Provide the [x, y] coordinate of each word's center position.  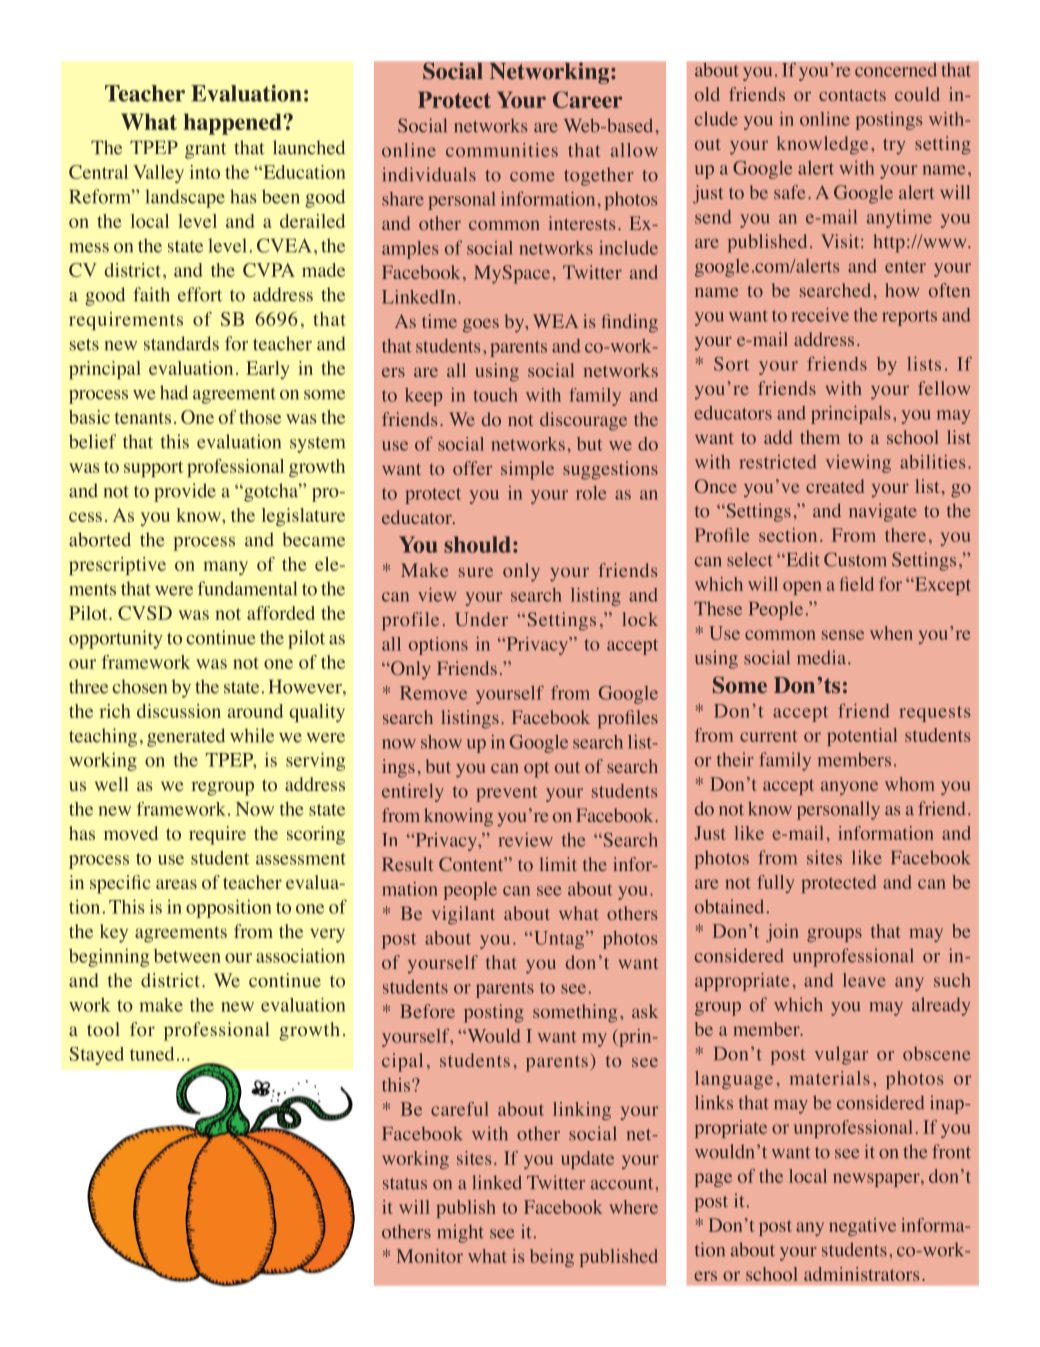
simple [527, 470]
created [835, 486]
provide [185, 492]
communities [502, 150]
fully [775, 884]
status [405, 1184]
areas [176, 884]
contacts [852, 95]
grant [205, 151]
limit [558, 864]
